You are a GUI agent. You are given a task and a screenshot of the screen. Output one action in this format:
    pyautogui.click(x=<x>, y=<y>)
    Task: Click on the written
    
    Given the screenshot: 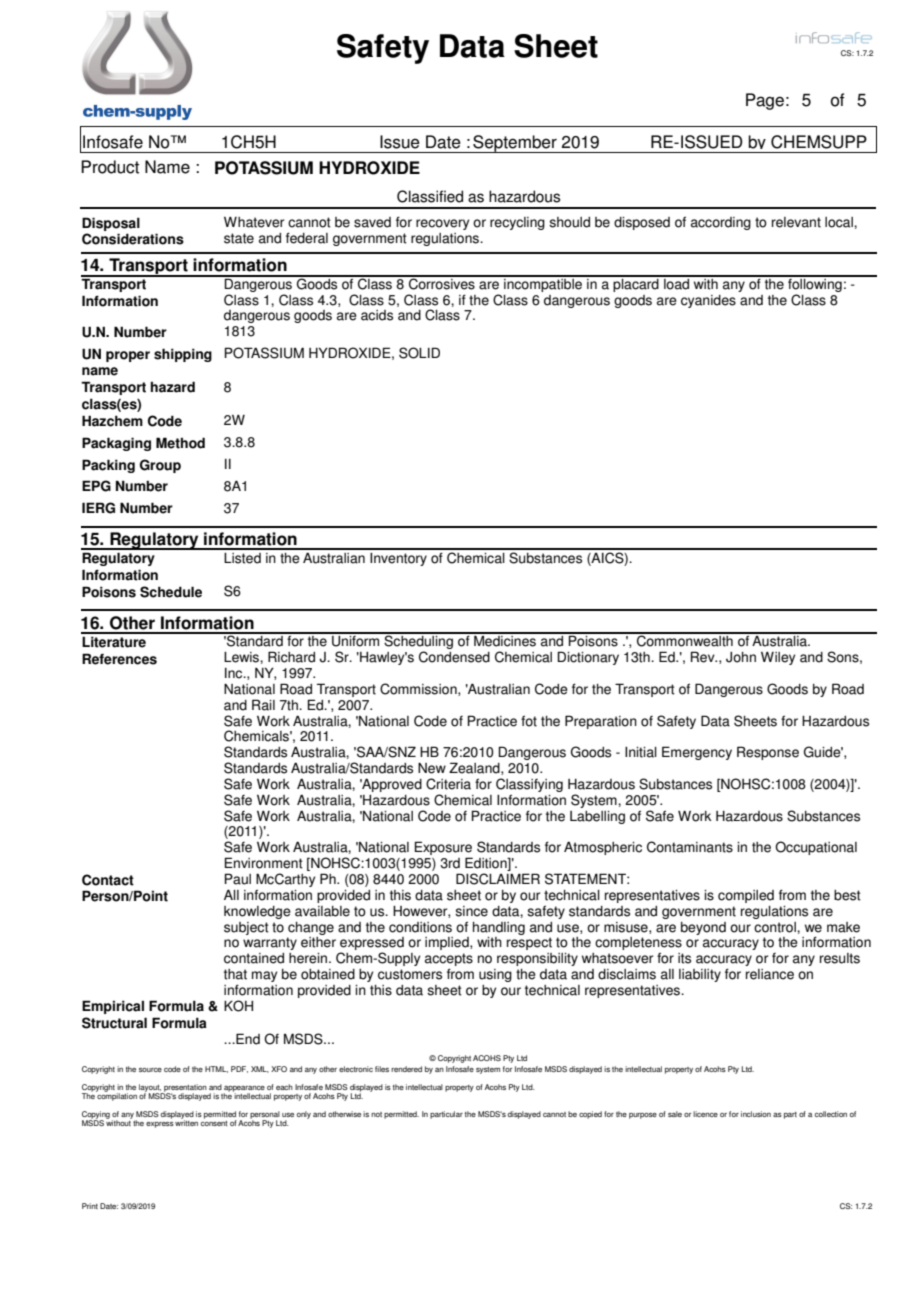 What is the action you would take?
    pyautogui.click(x=186, y=1122)
